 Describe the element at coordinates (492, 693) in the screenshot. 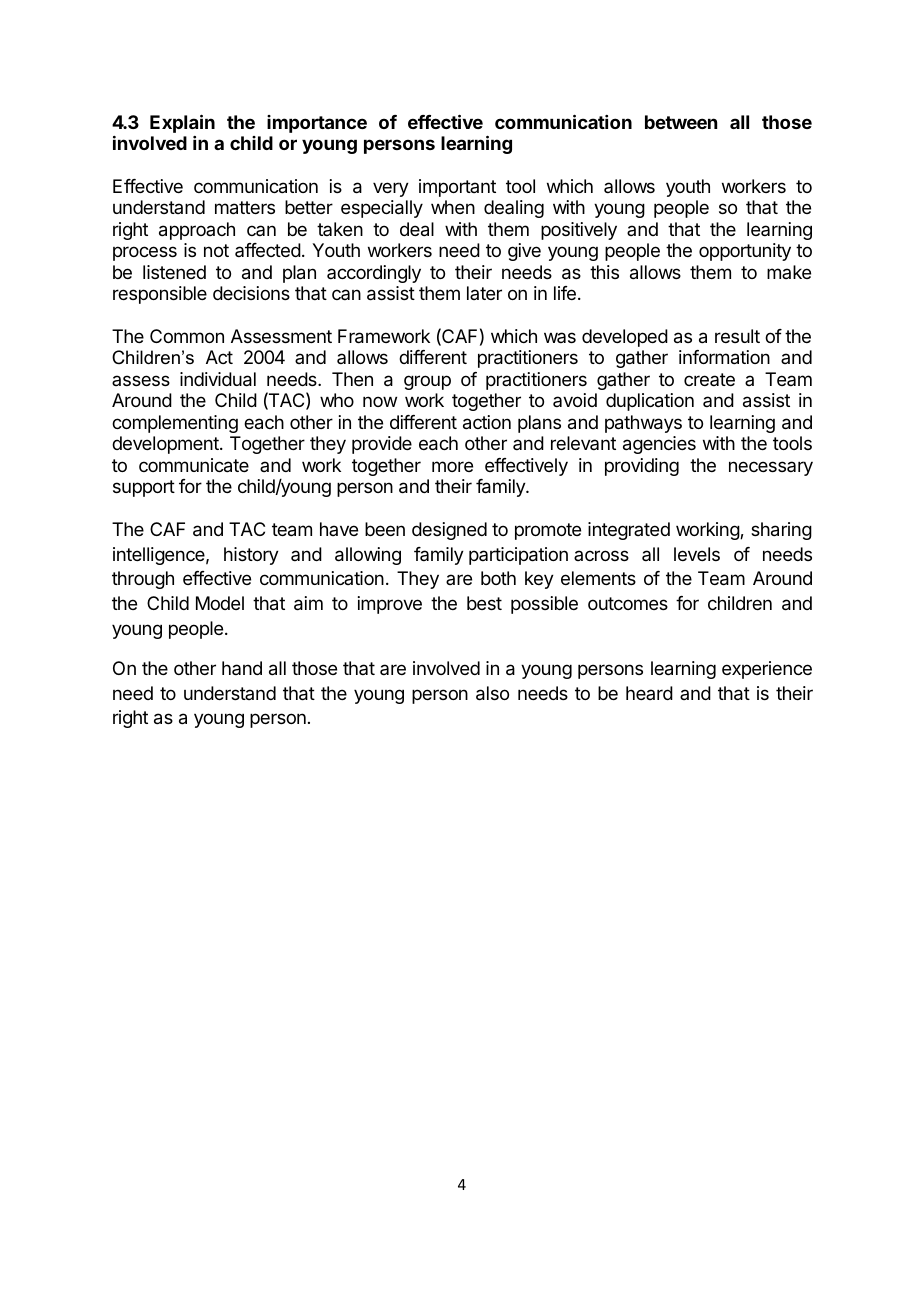

I see `also` at that location.
